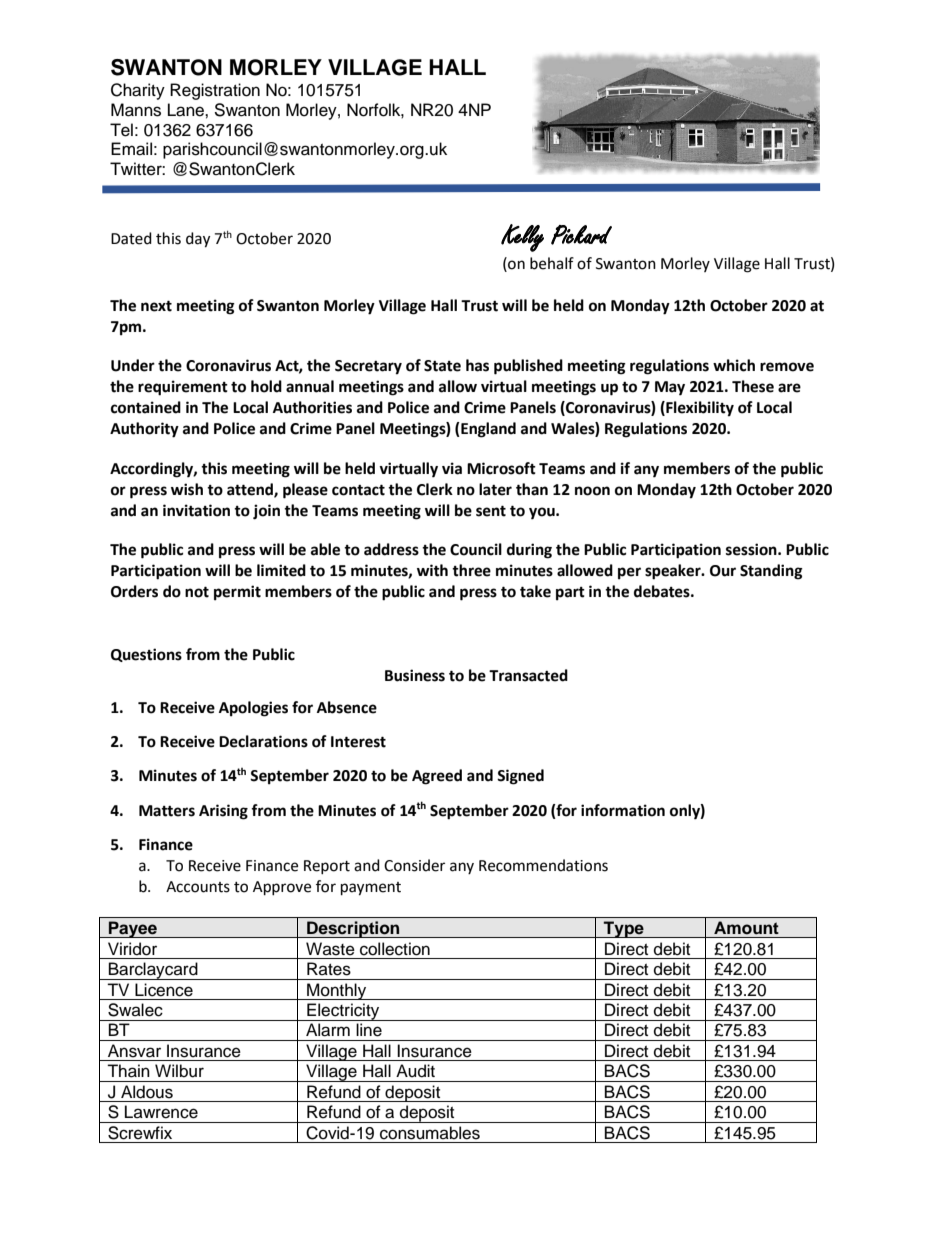 The height and width of the screenshot is (1233, 952). What do you see at coordinates (215, 91) in the screenshot?
I see `Registration` at bounding box center [215, 91].
